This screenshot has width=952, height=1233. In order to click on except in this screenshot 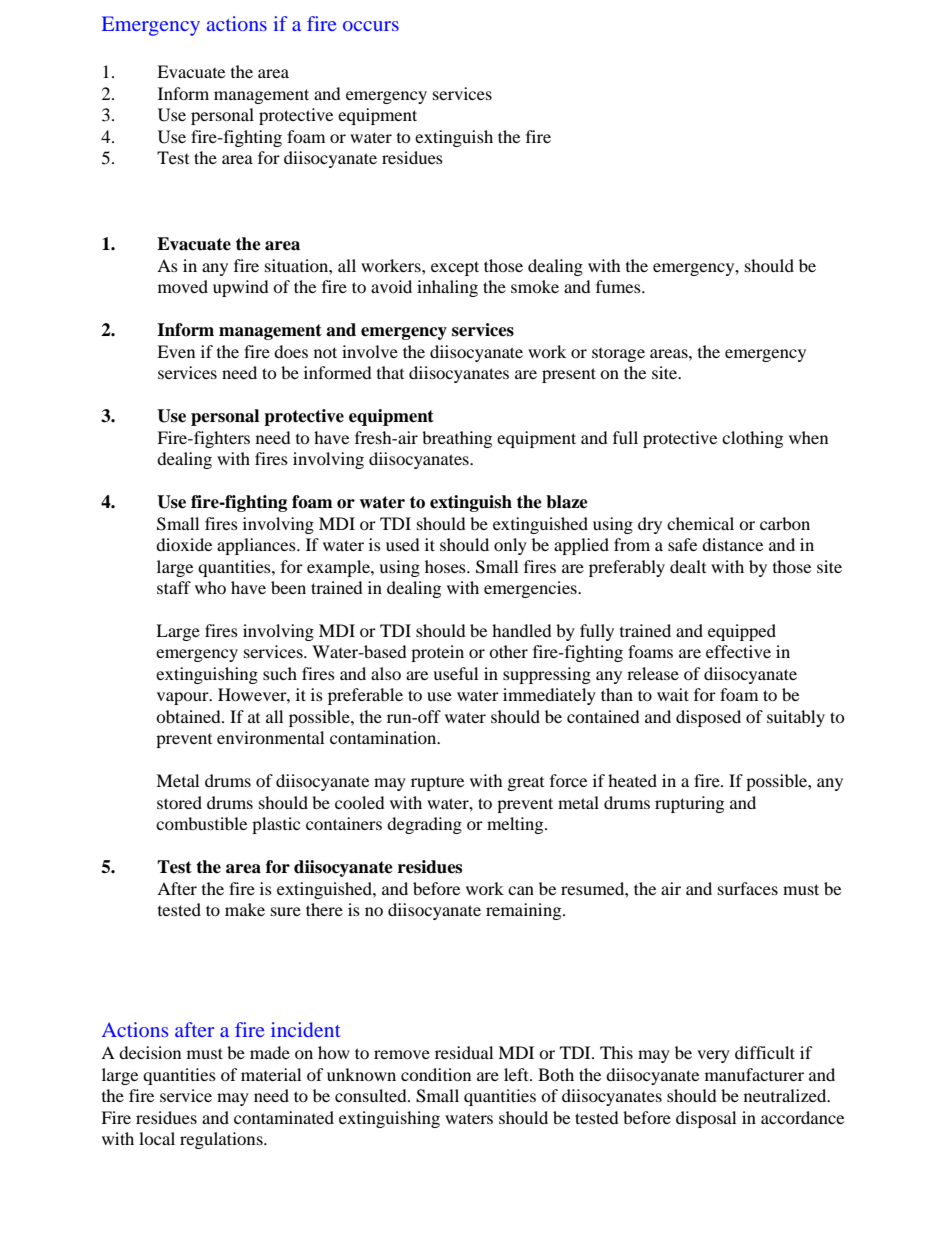, I will do `click(455, 268)`.
